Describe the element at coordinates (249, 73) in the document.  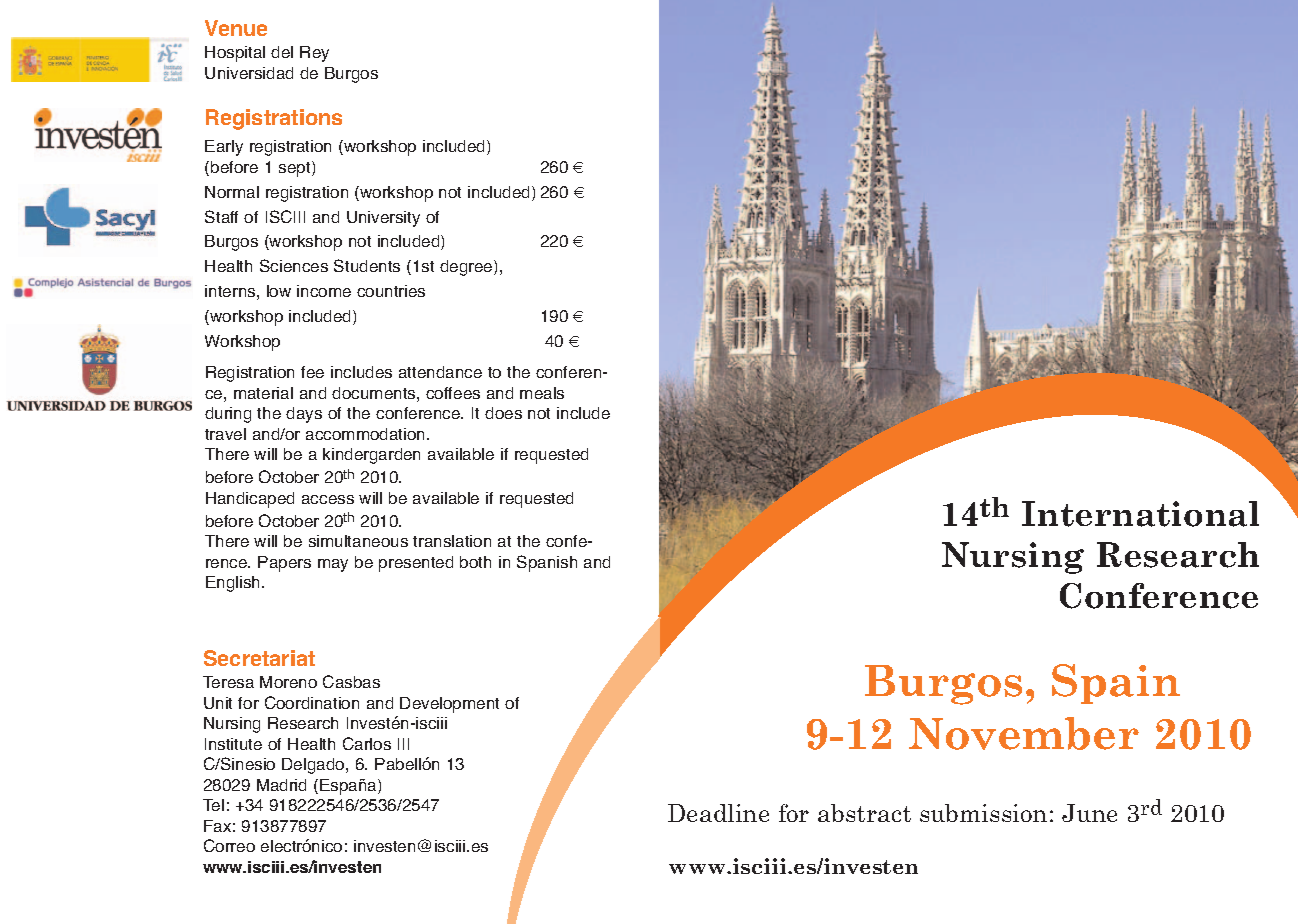
I see `Universidad` at that location.
